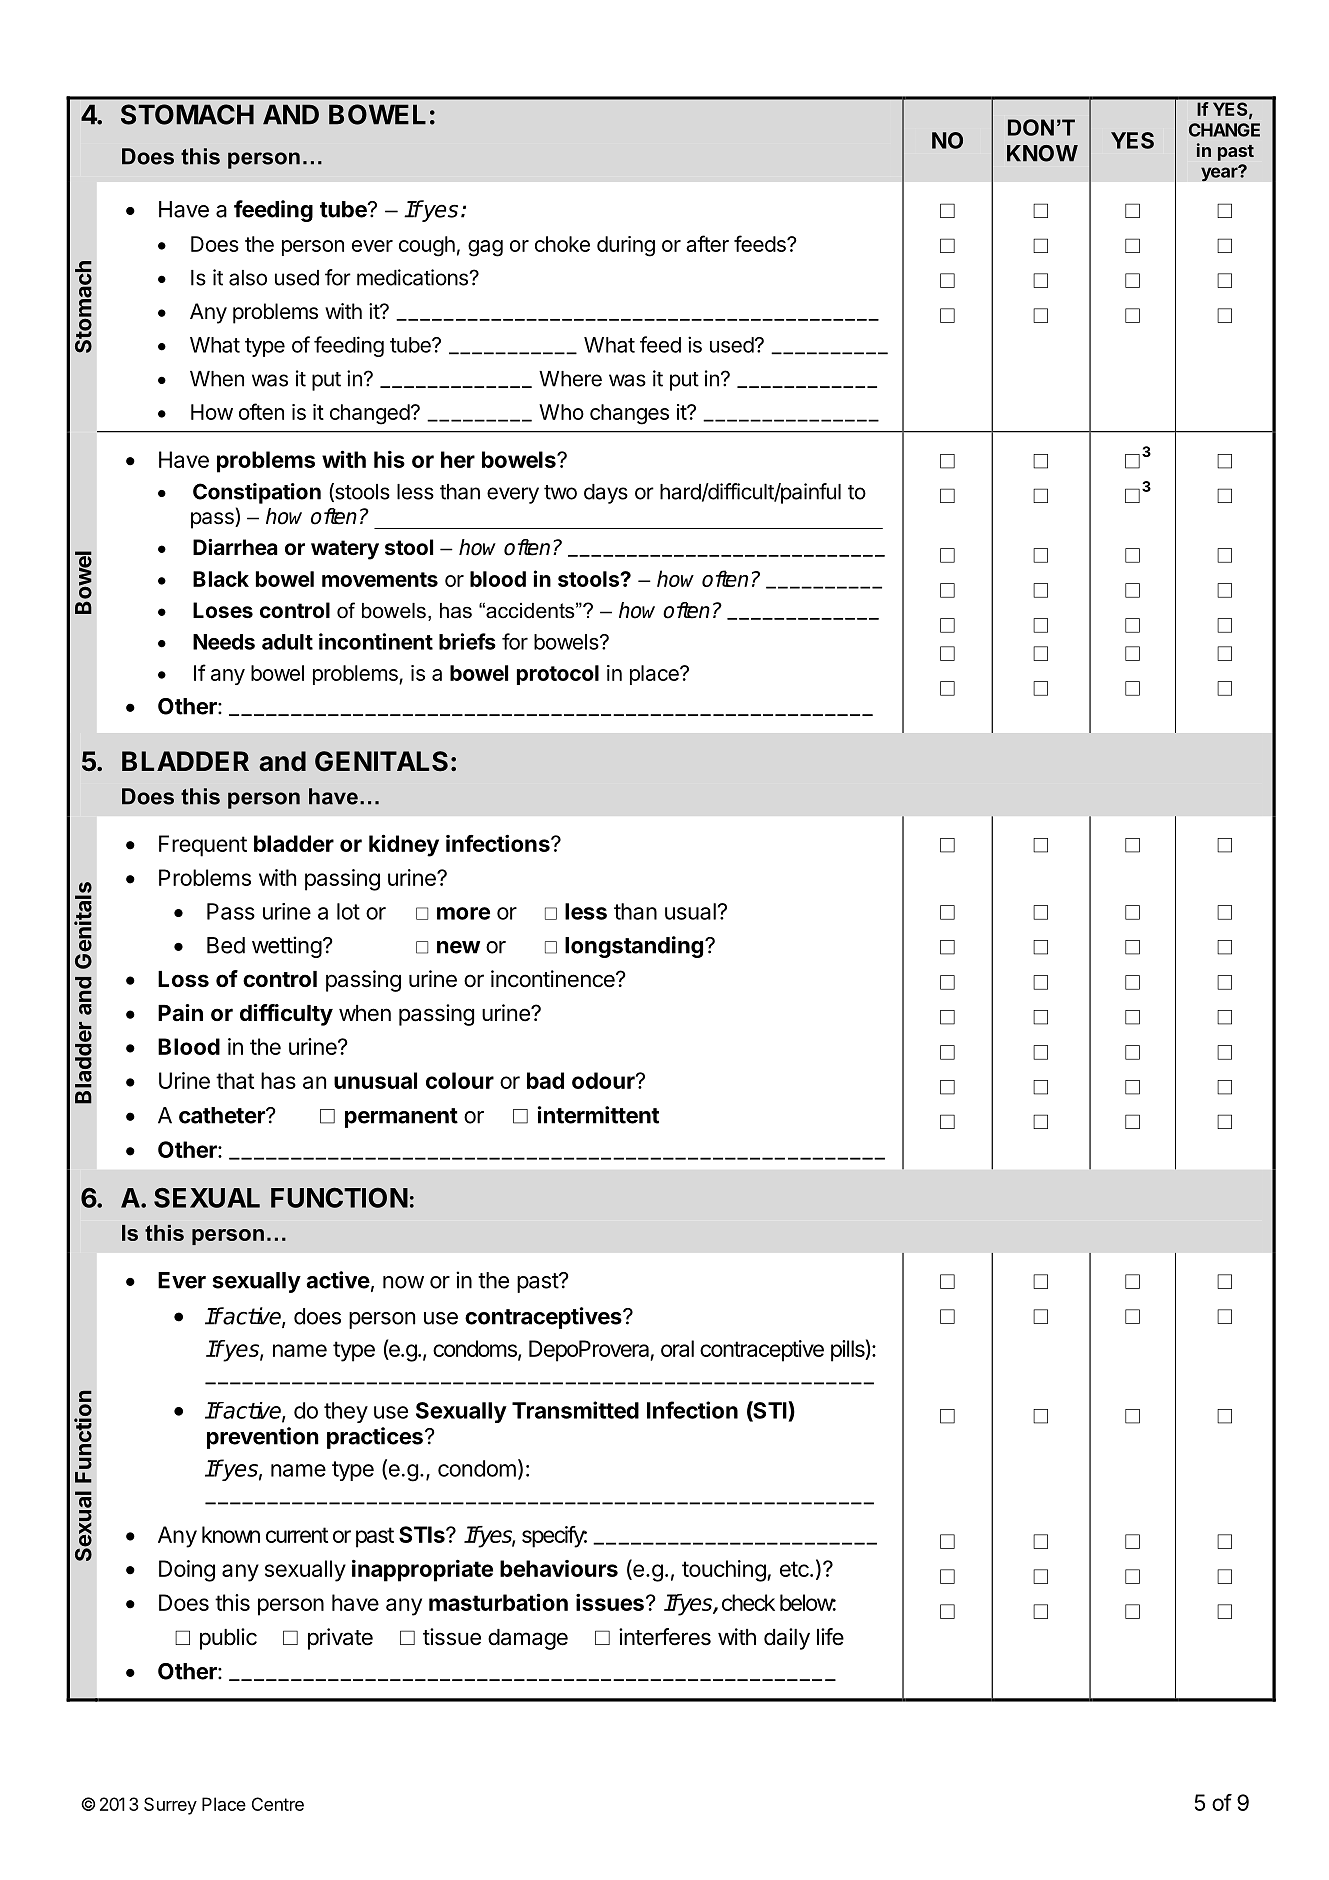  I want to click on Black, so click(221, 579).
